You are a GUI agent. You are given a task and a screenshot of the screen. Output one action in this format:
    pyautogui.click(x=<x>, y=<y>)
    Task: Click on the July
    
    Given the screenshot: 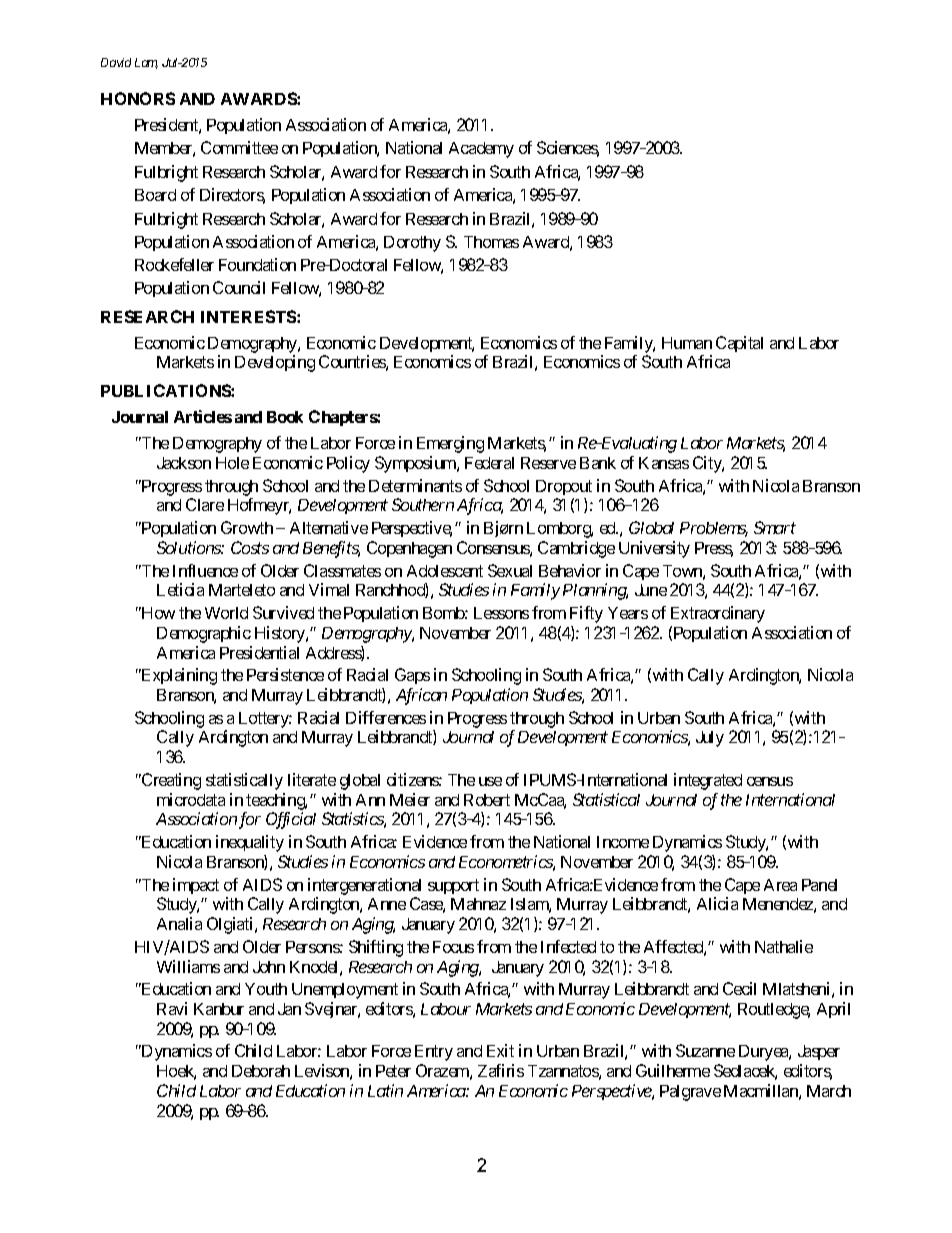 What is the action you would take?
    pyautogui.click(x=710, y=739)
